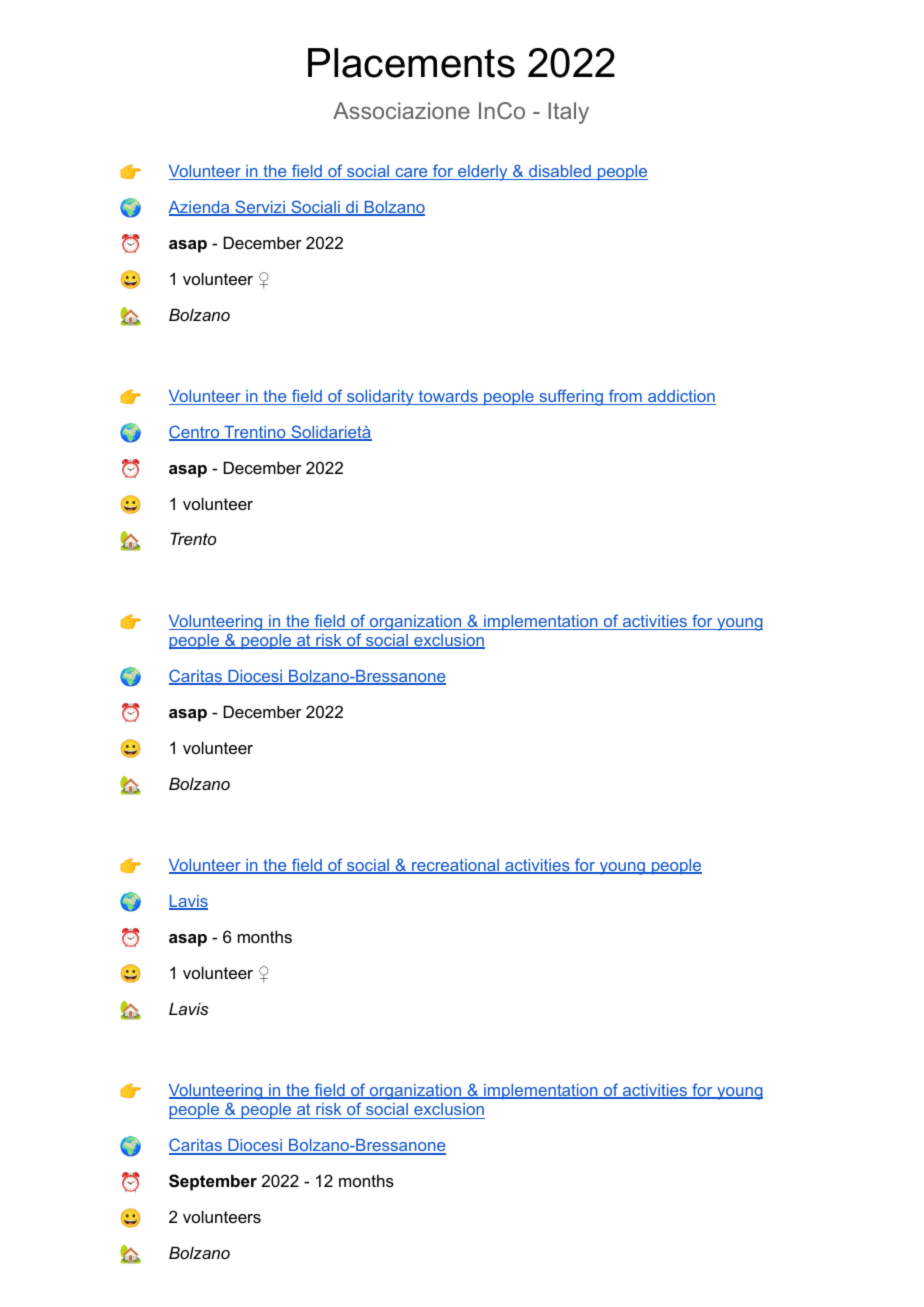  Describe the element at coordinates (213, 1182) in the screenshot. I see `September` at that location.
